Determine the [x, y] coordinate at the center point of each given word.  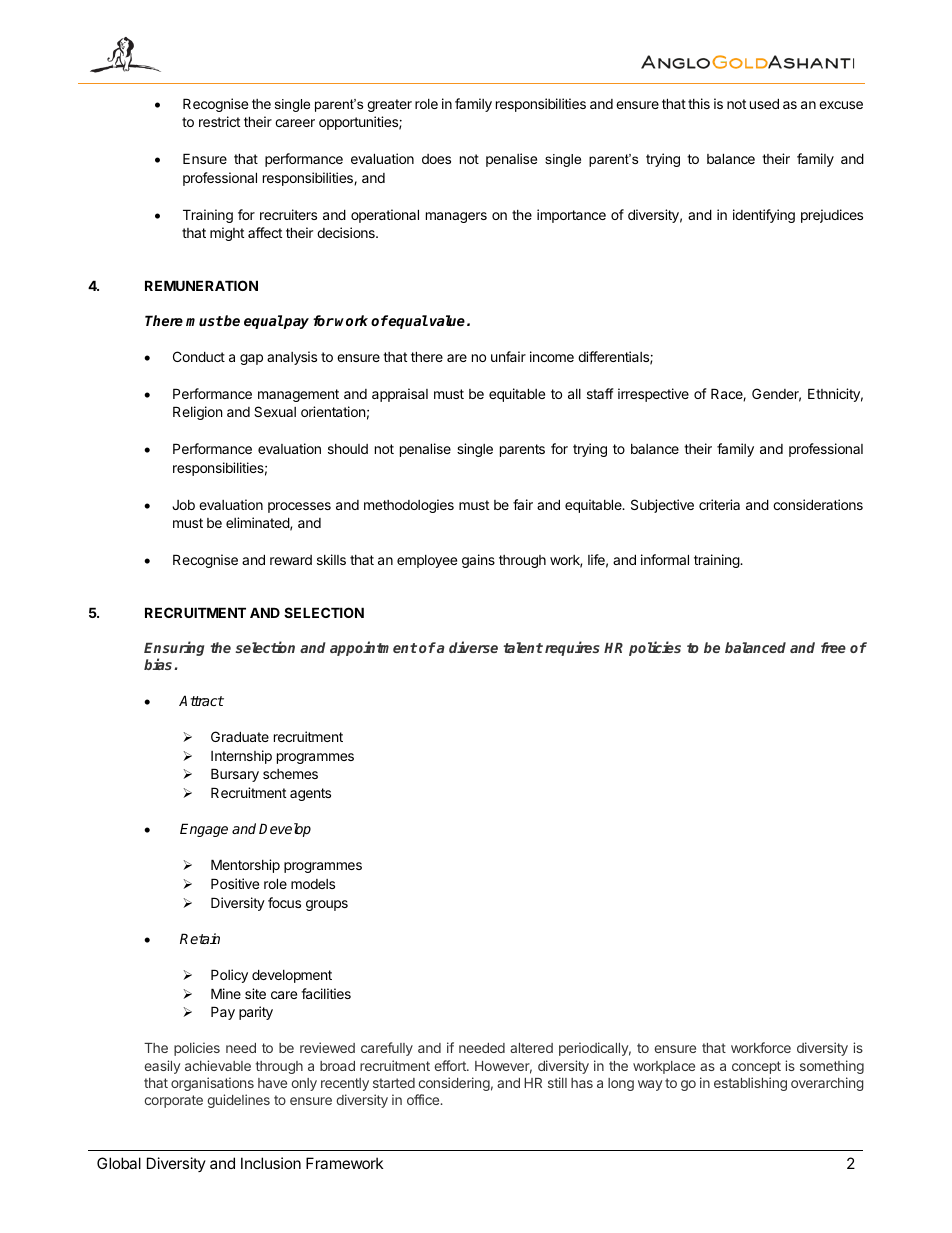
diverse [473, 647]
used [764, 103]
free [833, 647]
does [436, 159]
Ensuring [174, 650]
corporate [174, 1101]
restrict [219, 121]
